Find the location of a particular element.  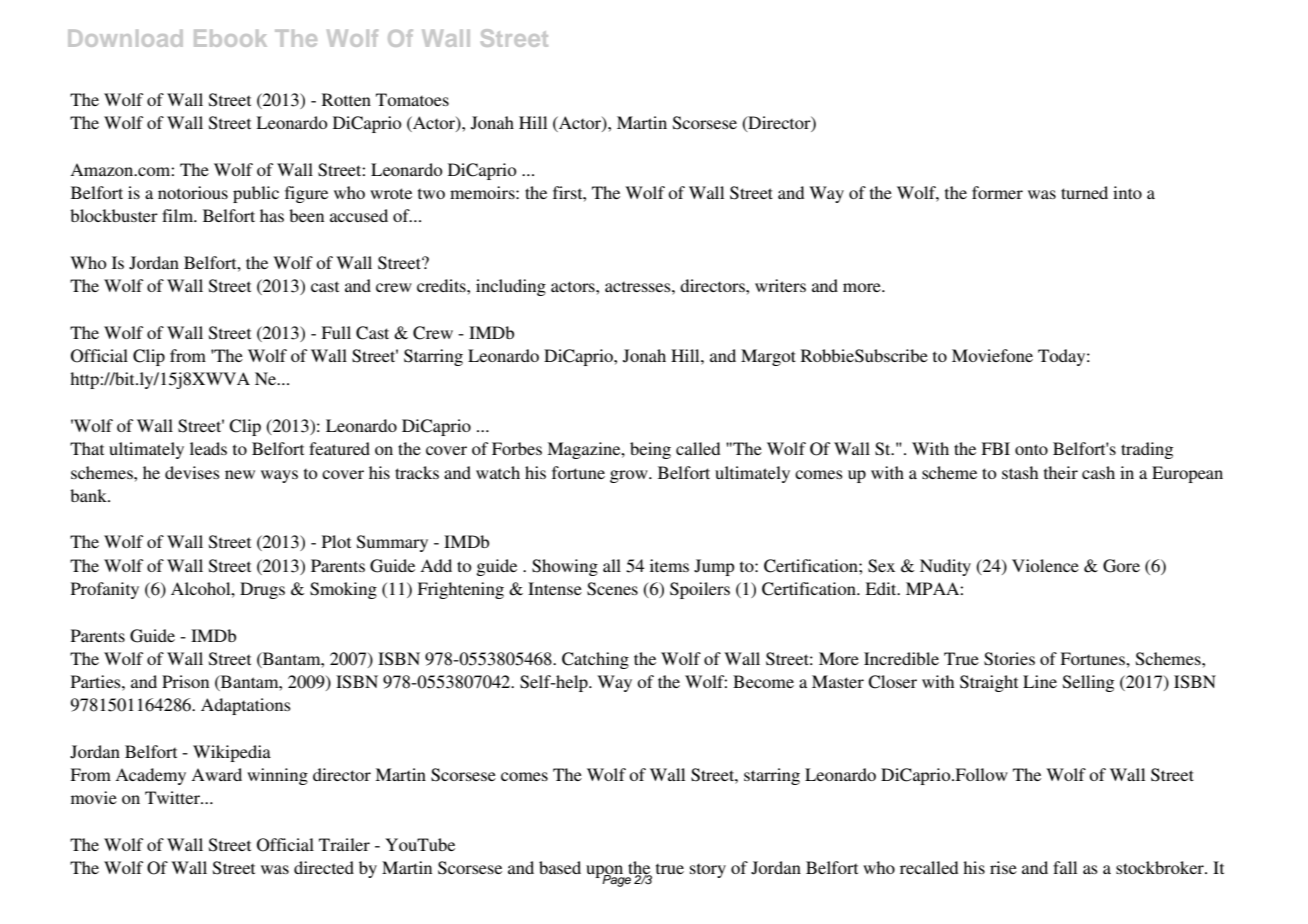

directed is located at coordinates (324, 867).
